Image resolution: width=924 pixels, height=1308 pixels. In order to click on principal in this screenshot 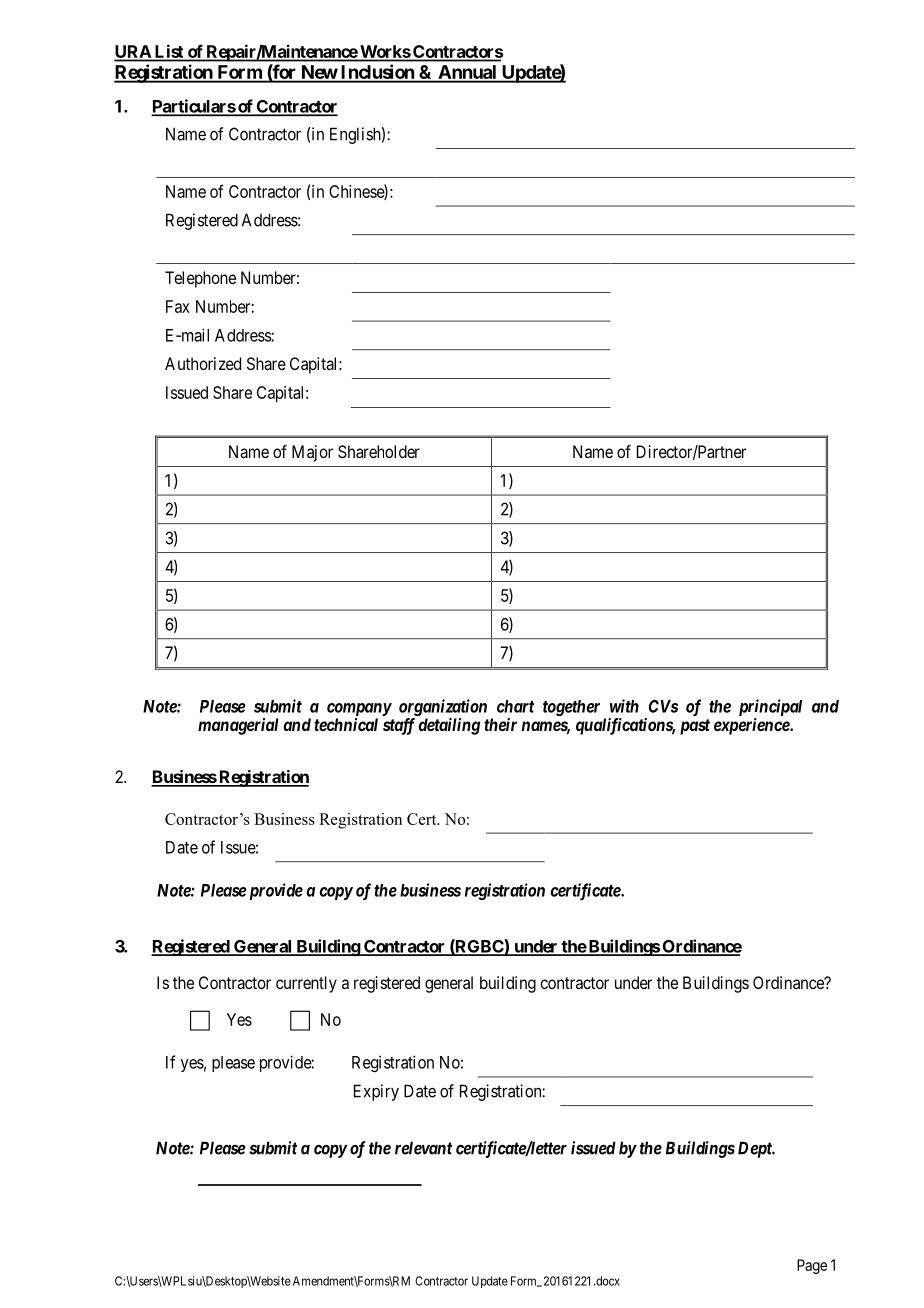, I will do `click(770, 707)`.
